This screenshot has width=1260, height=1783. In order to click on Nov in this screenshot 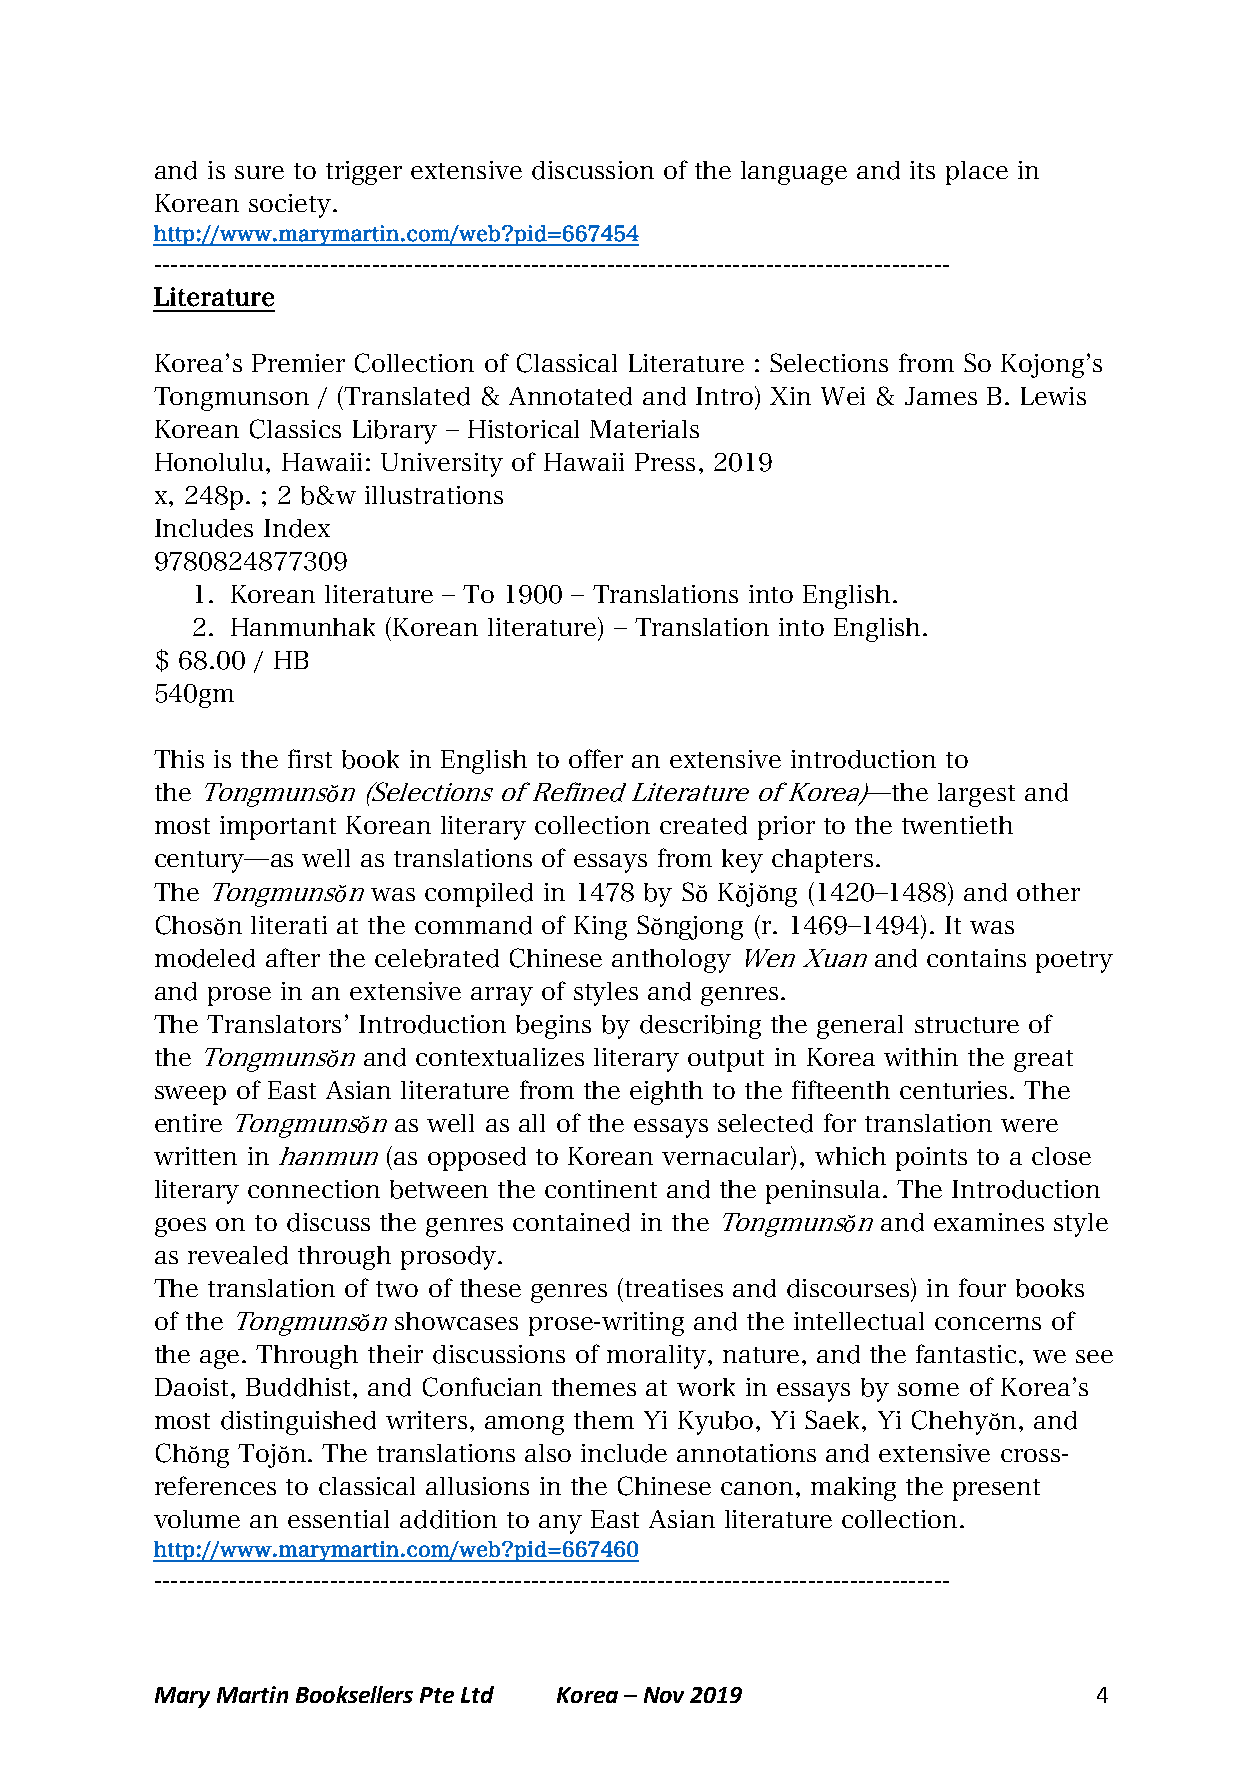, I will do `click(664, 1695)`.
